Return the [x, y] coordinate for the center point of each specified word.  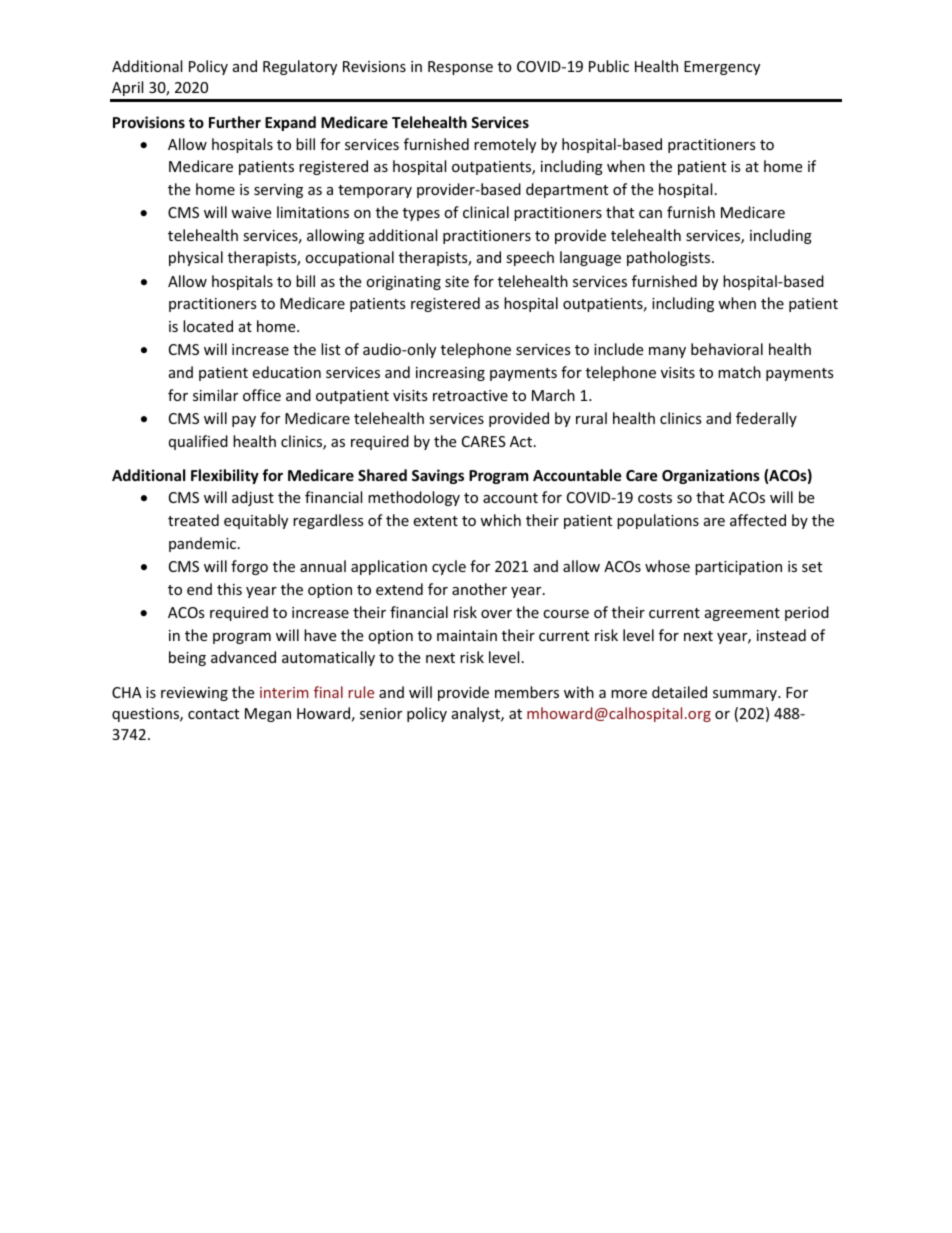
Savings [438, 476]
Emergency [722, 68]
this [229, 589]
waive [251, 212]
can [650, 214]
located [208, 326]
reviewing [194, 694]
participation [738, 568]
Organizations [711, 476]
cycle [449, 567]
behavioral [727, 349]
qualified [198, 442]
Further [235, 122]
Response [460, 68]
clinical [486, 212]
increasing [450, 374]
